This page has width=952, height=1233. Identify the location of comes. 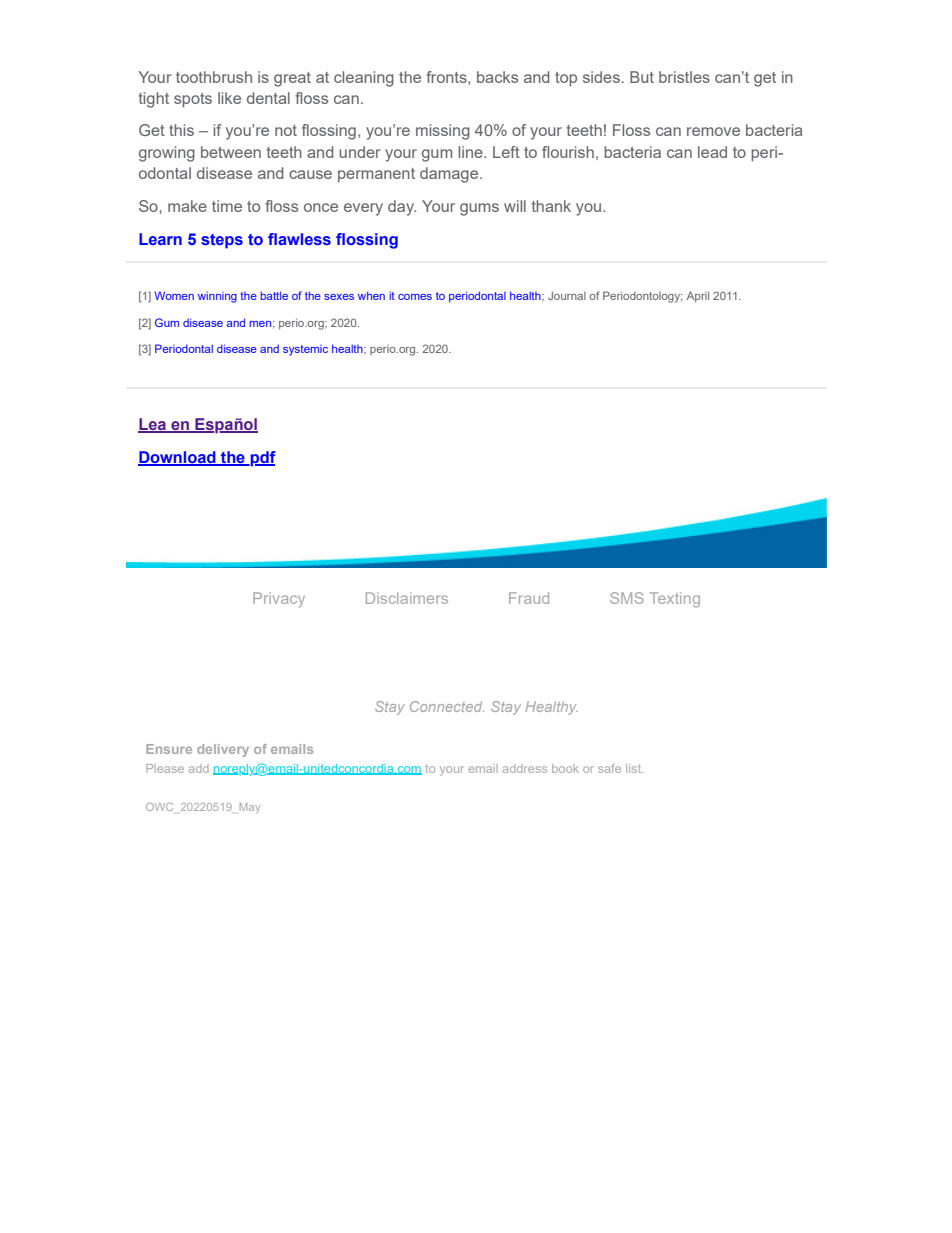
(415, 297).
